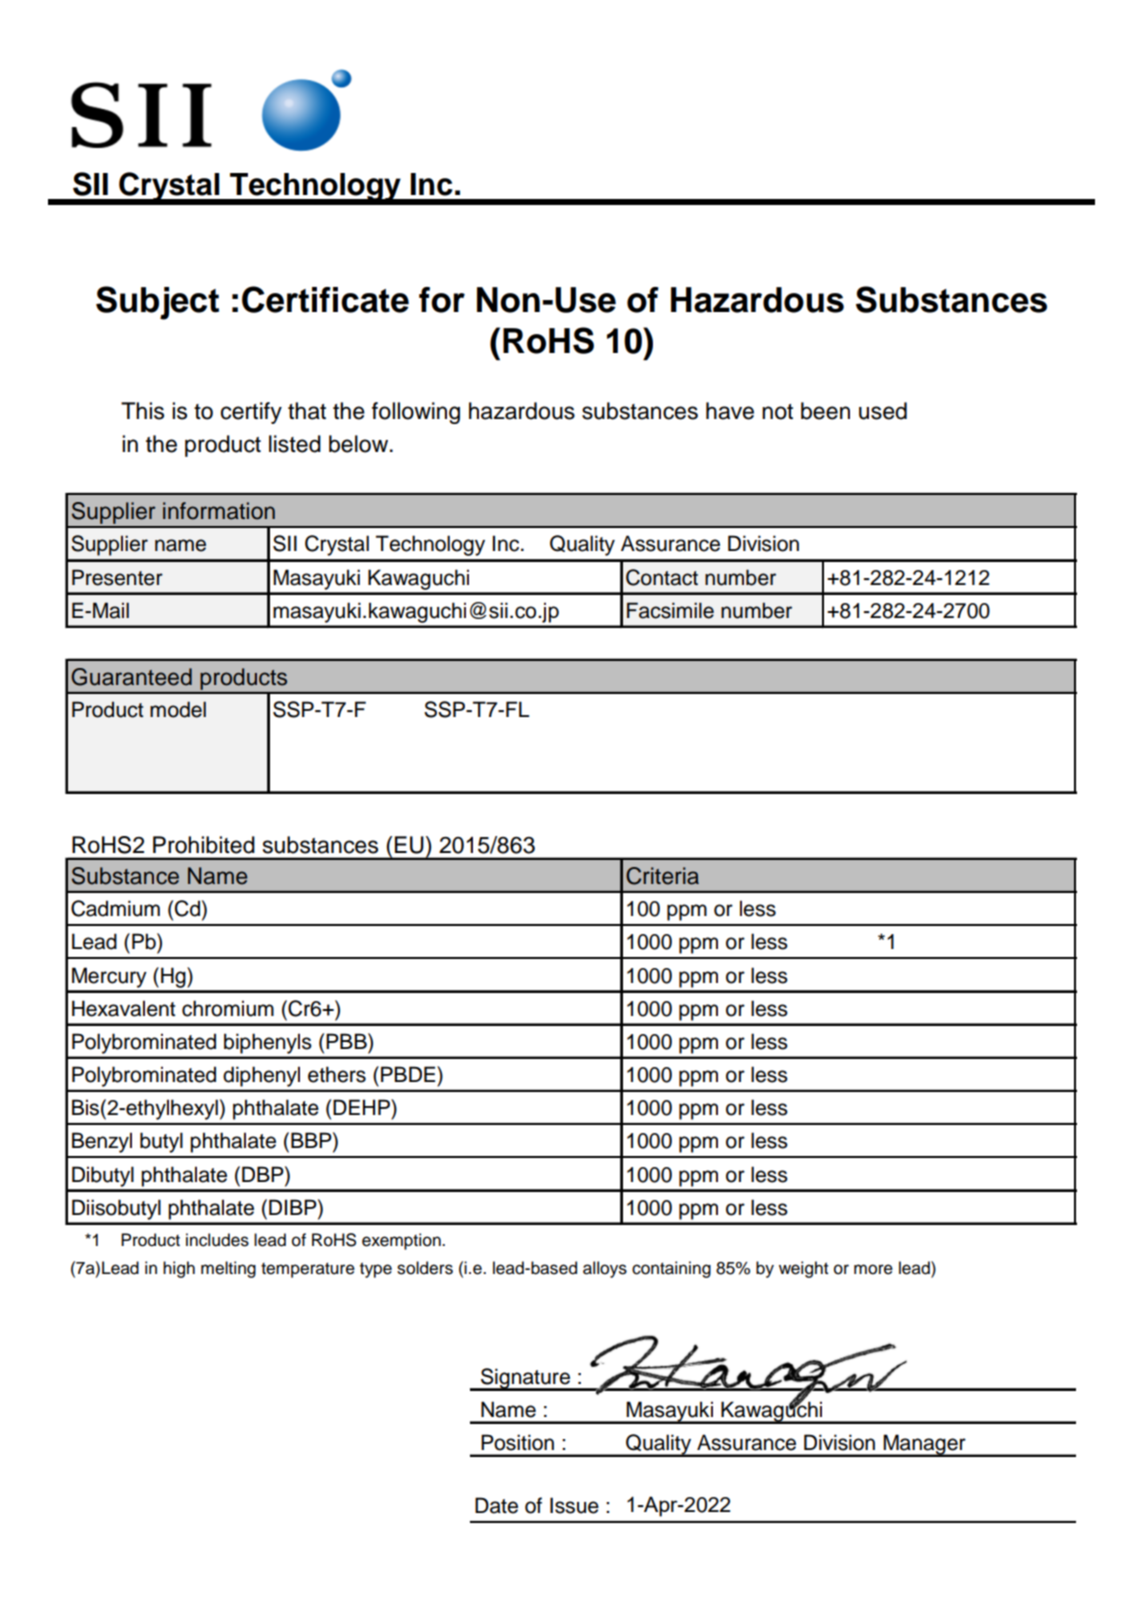  What do you see at coordinates (517, 1442) in the screenshot?
I see `Position` at bounding box center [517, 1442].
